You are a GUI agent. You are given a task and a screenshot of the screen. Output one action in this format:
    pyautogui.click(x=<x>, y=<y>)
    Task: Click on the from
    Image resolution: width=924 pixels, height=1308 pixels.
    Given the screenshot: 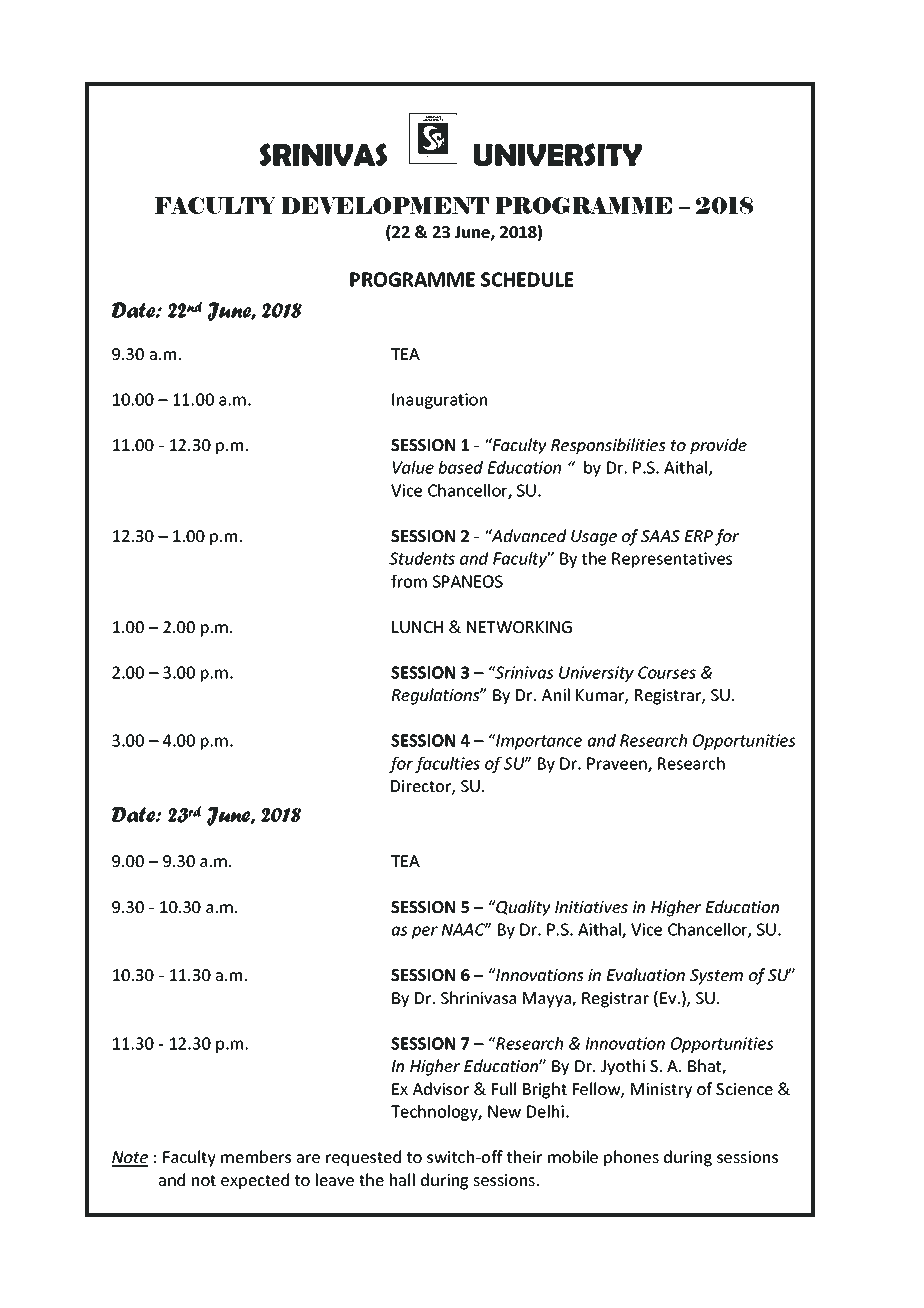 What is the action you would take?
    pyautogui.click(x=409, y=581)
